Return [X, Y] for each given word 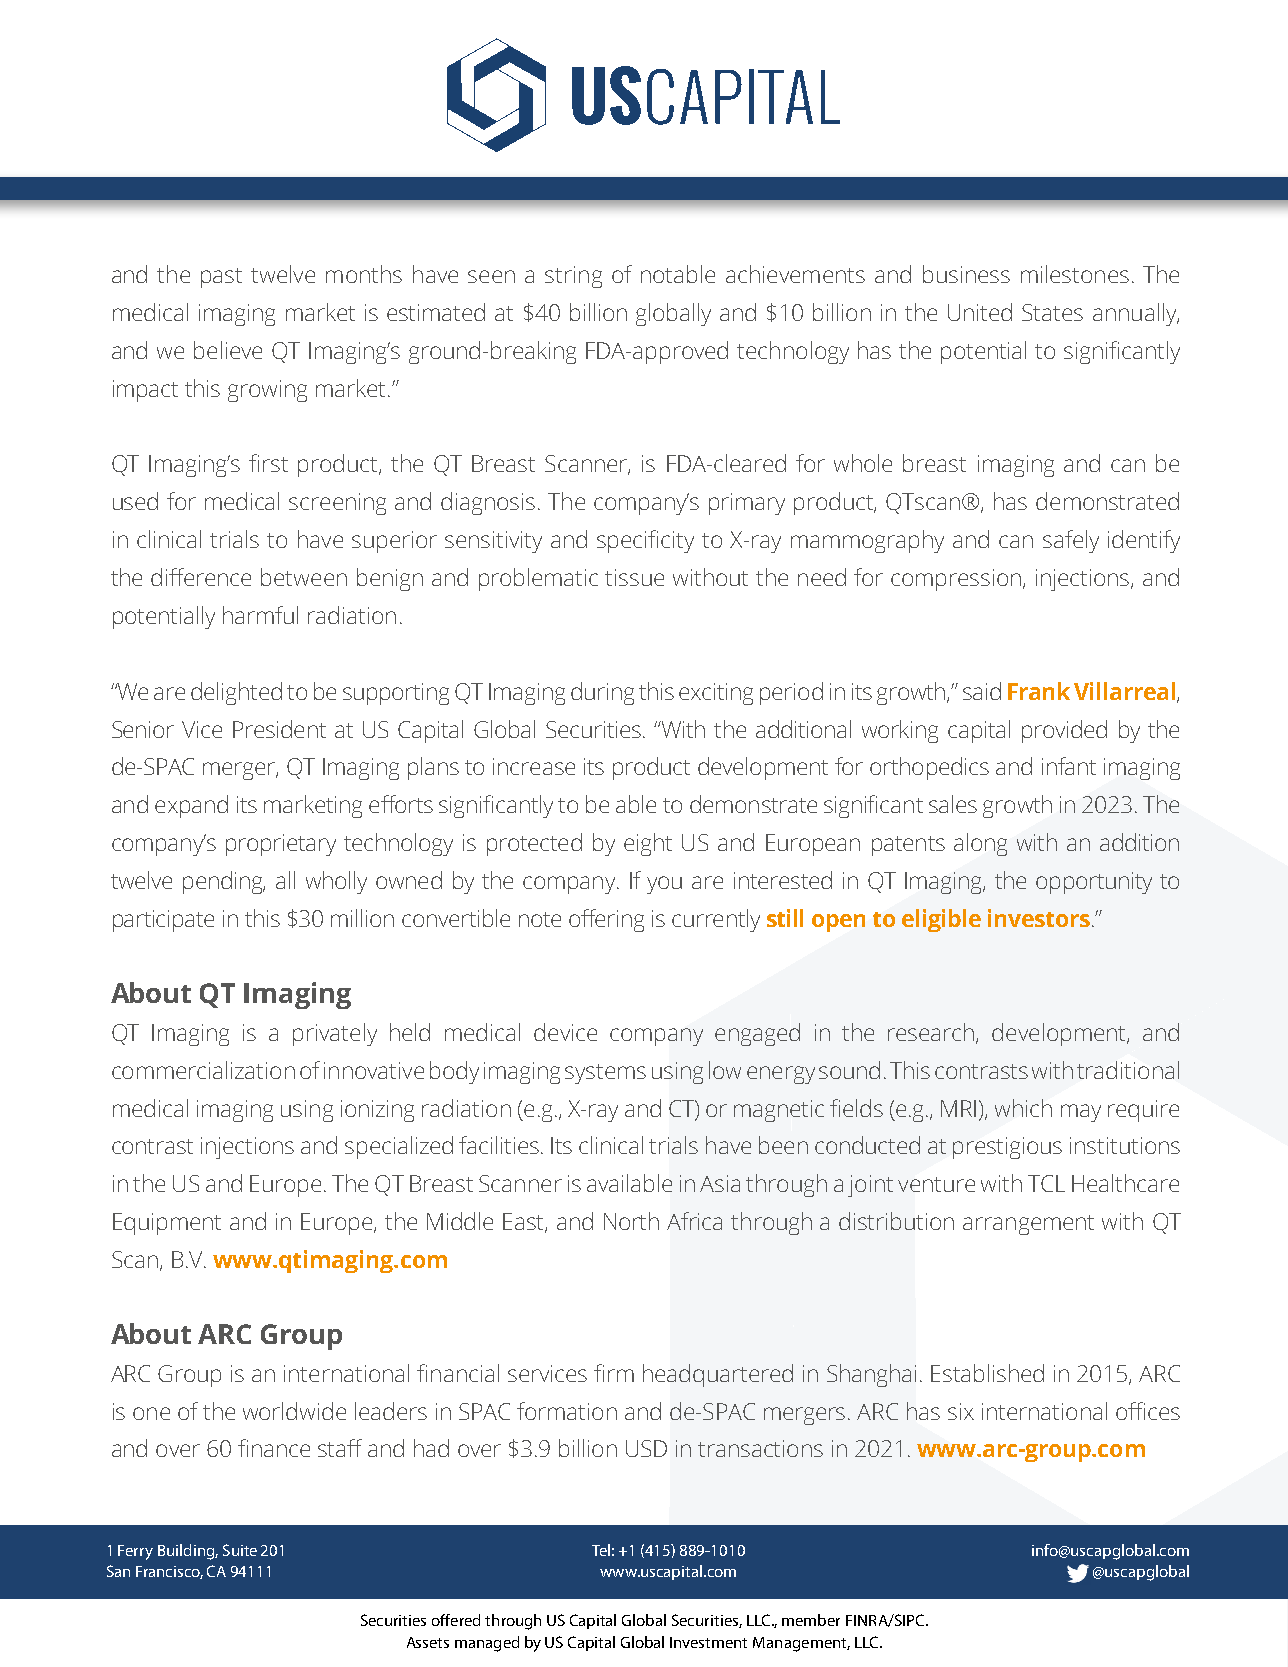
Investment [708, 1642]
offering [606, 920]
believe [228, 350]
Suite [240, 1550]
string [573, 277]
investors [1039, 918]
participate [163, 921]
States [1052, 312]
